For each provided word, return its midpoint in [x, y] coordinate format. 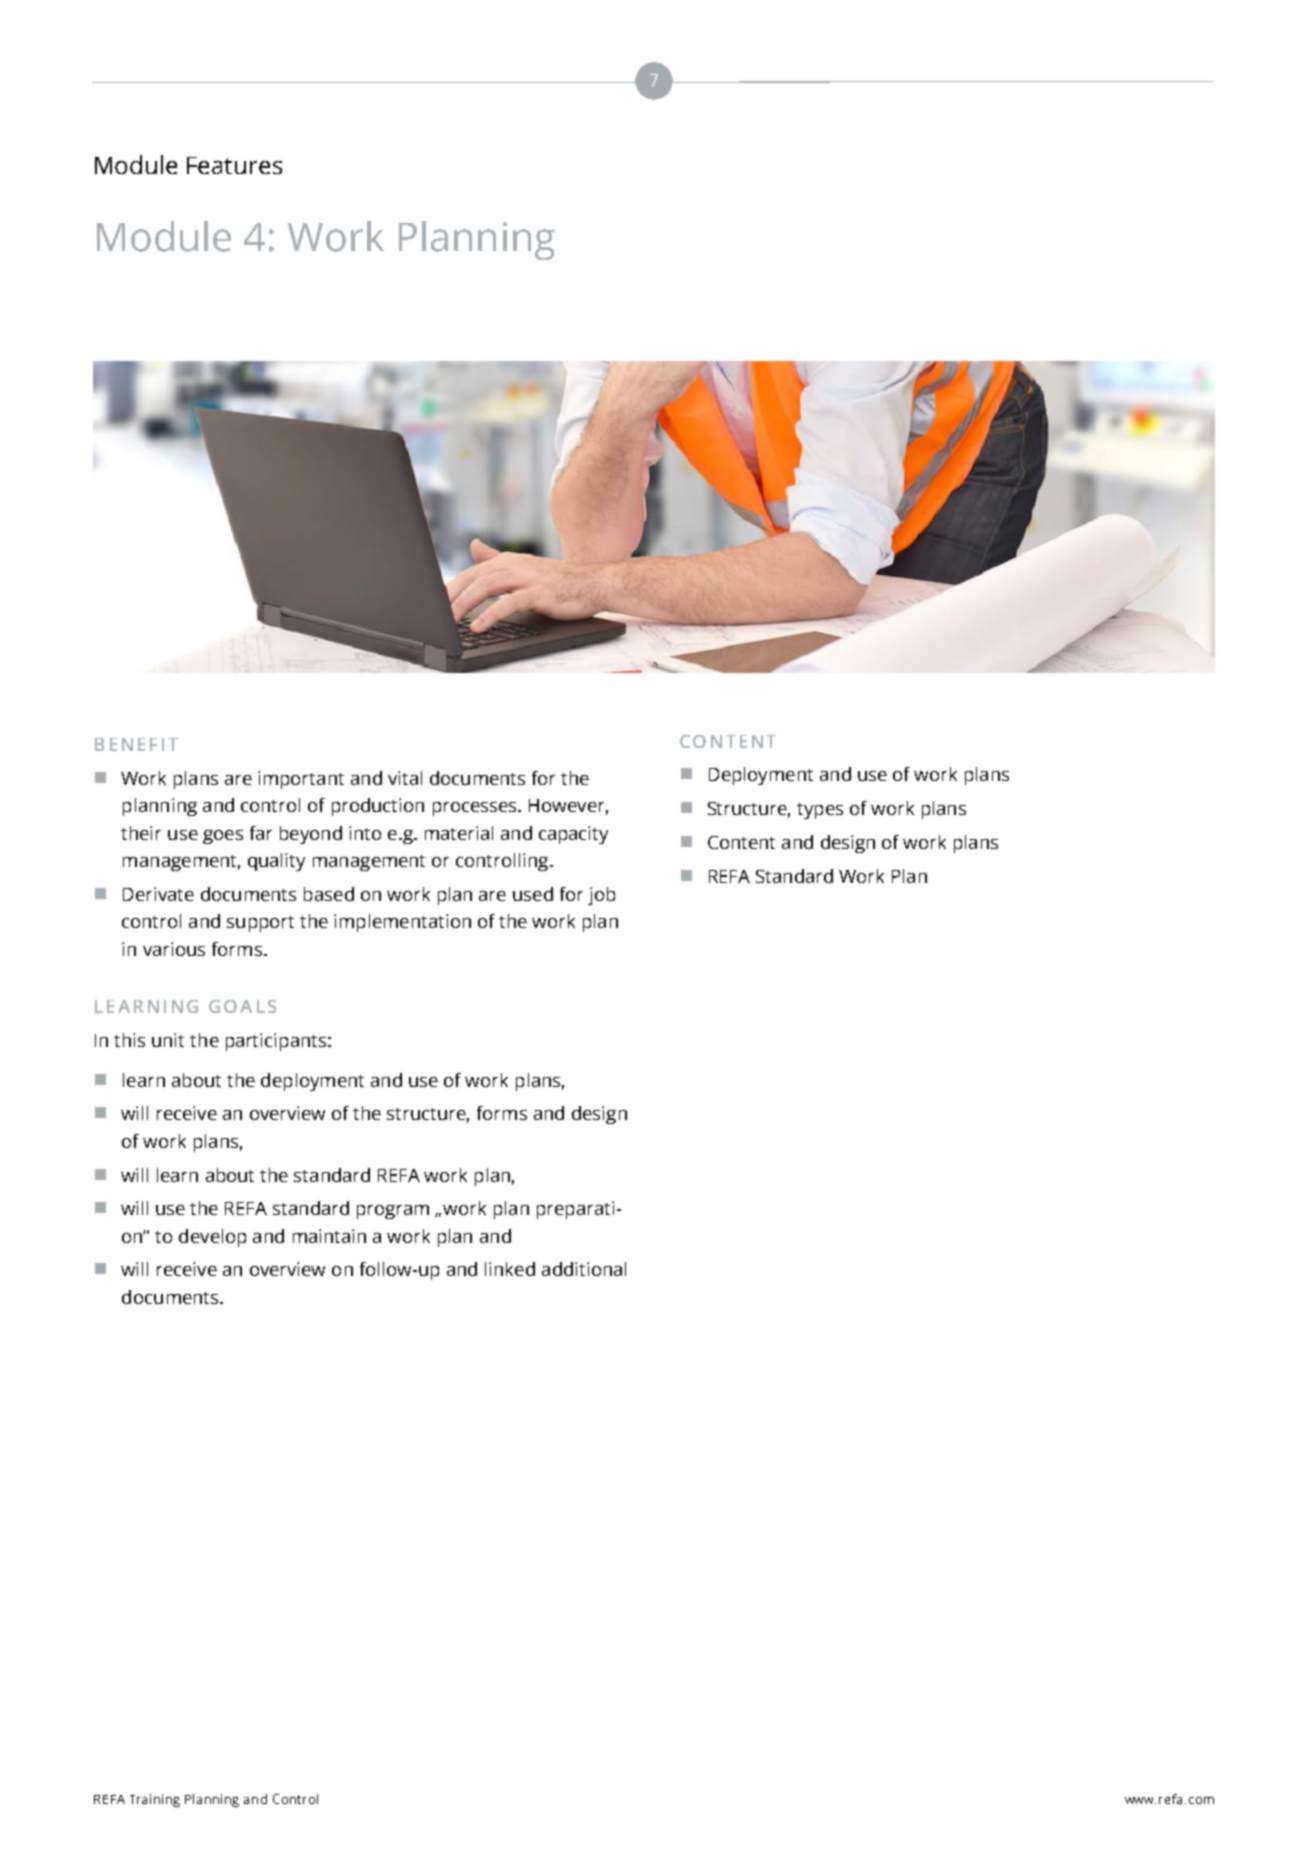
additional [584, 1269]
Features [234, 165]
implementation [402, 923]
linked [510, 1269]
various [174, 949]
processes [476, 809]
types [820, 811]
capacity [573, 835]
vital [405, 778]
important [301, 780]
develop [212, 1238]
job [601, 896]
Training [155, 1800]
